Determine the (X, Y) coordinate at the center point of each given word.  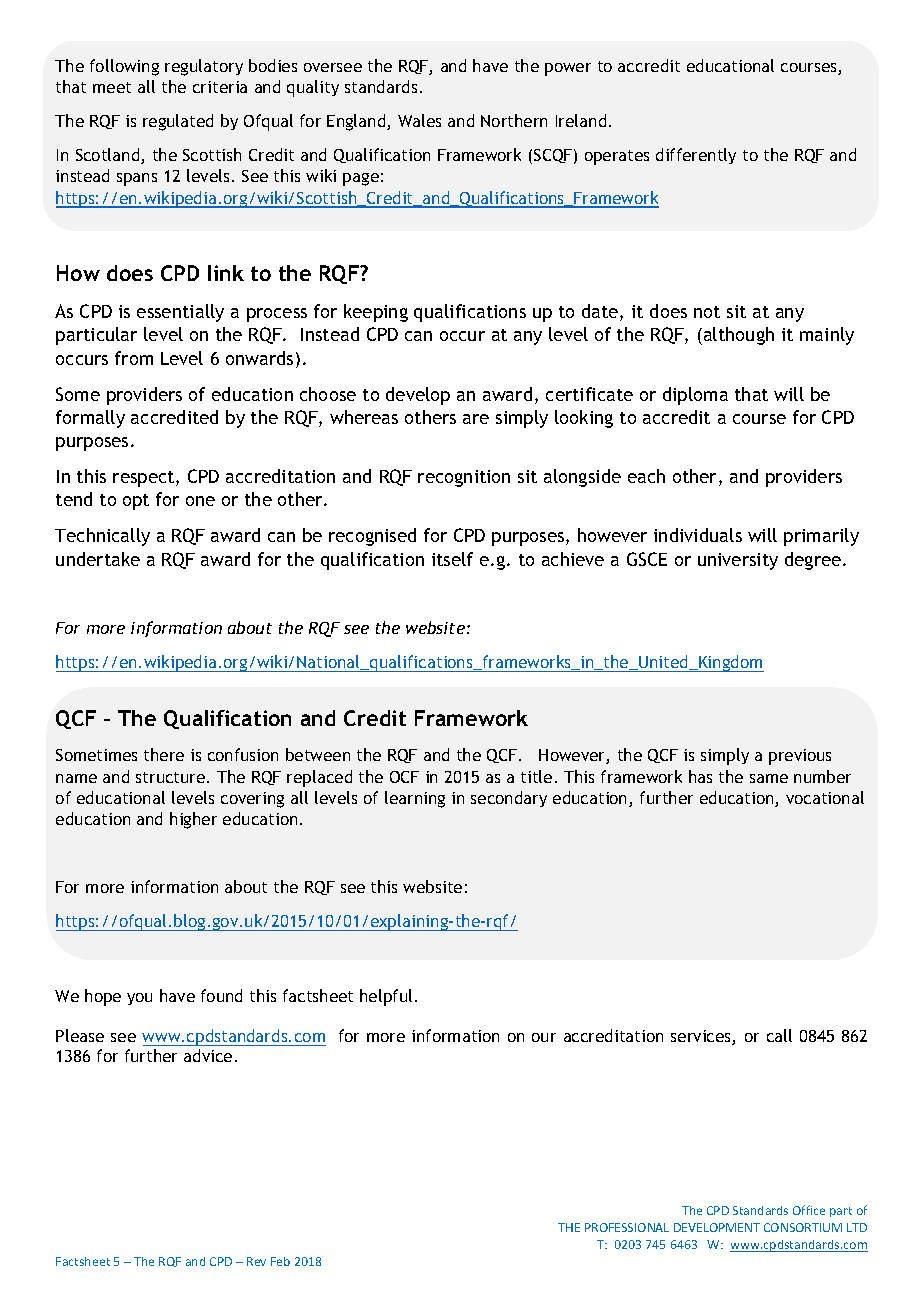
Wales (419, 120)
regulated (178, 122)
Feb (280, 1261)
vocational (825, 797)
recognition (464, 478)
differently (696, 156)
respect (145, 479)
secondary (509, 799)
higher (193, 820)
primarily (821, 537)
